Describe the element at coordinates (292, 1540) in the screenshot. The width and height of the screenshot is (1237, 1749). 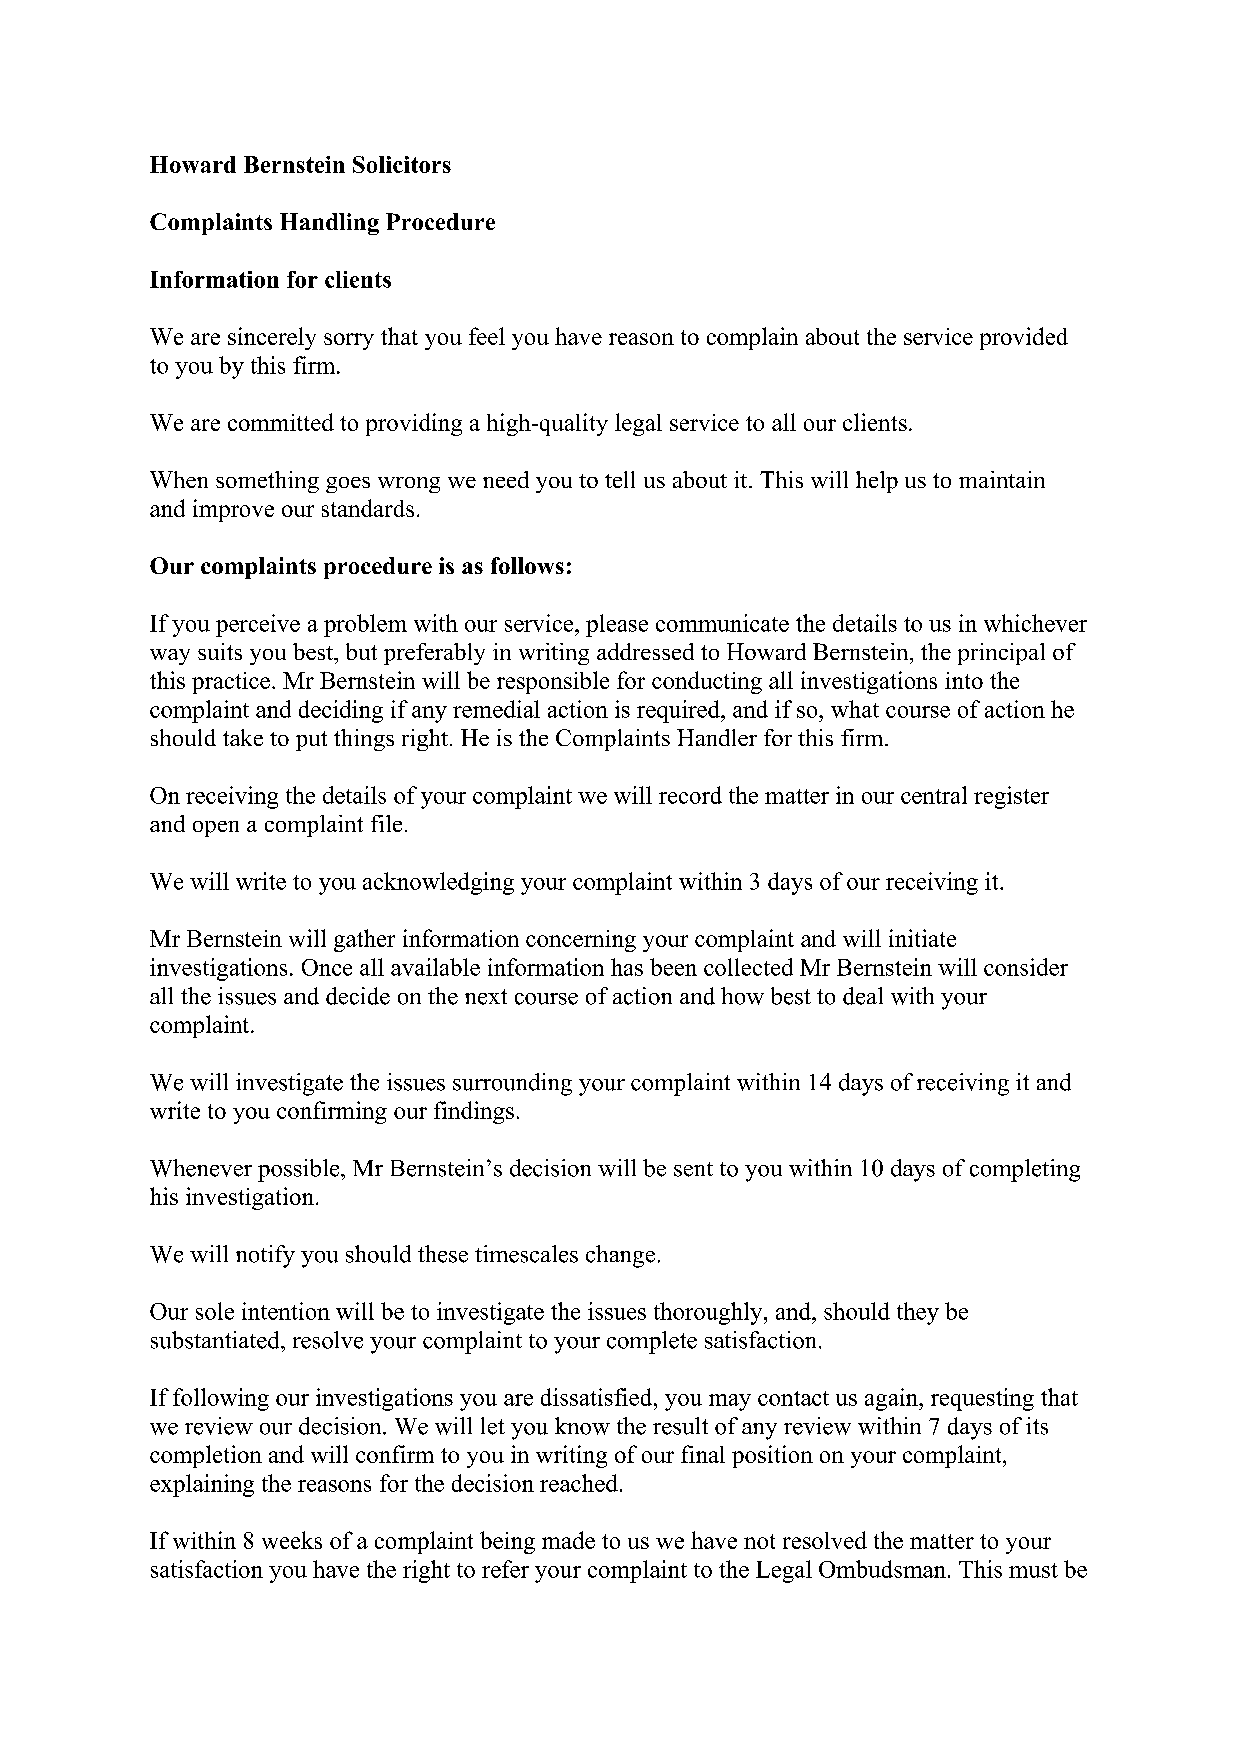
I see `weeks` at that location.
